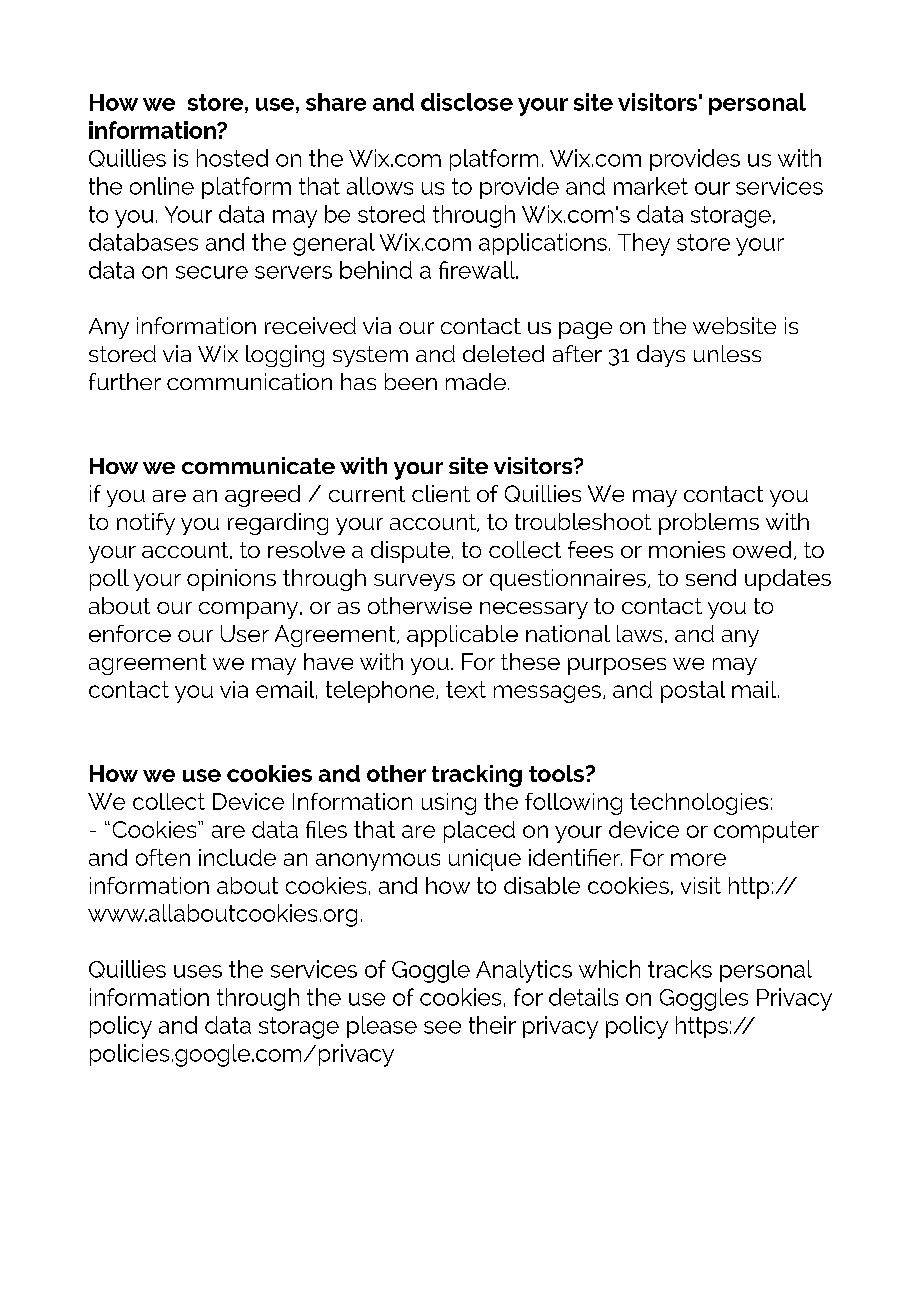  Describe the element at coordinates (503, 353) in the screenshot. I see `deleted` at that location.
